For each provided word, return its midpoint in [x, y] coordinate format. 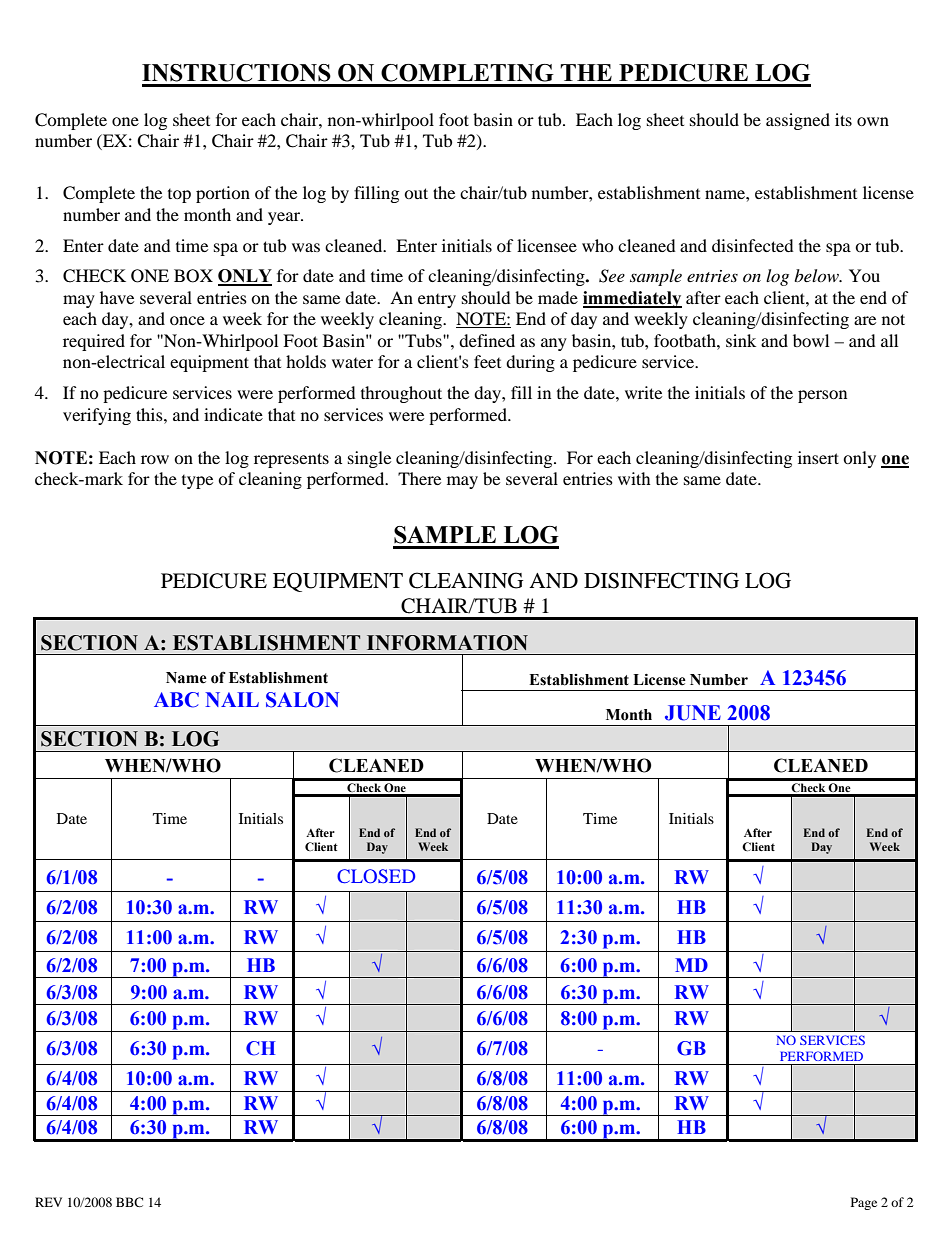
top [179, 196]
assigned [798, 121]
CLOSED [376, 876]
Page [864, 1203]
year [285, 218]
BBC [129, 1202]
